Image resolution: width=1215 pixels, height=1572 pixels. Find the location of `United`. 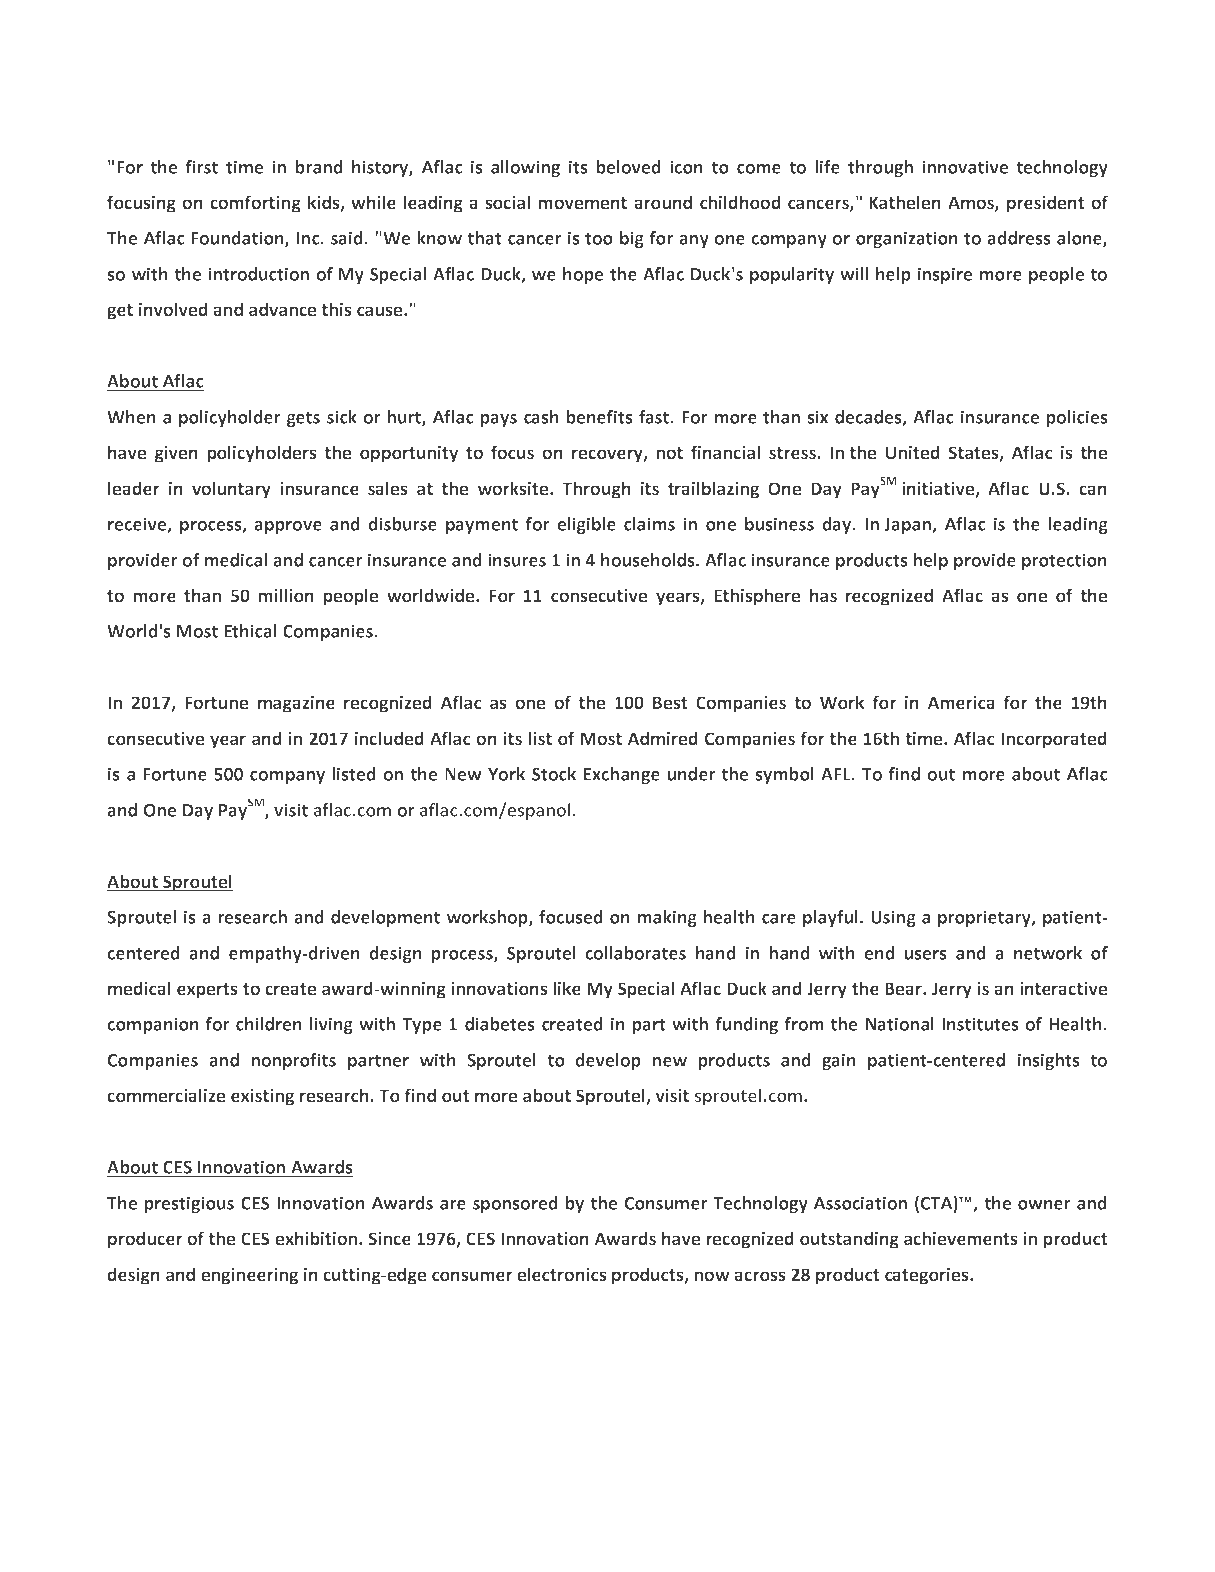

United is located at coordinates (913, 452).
